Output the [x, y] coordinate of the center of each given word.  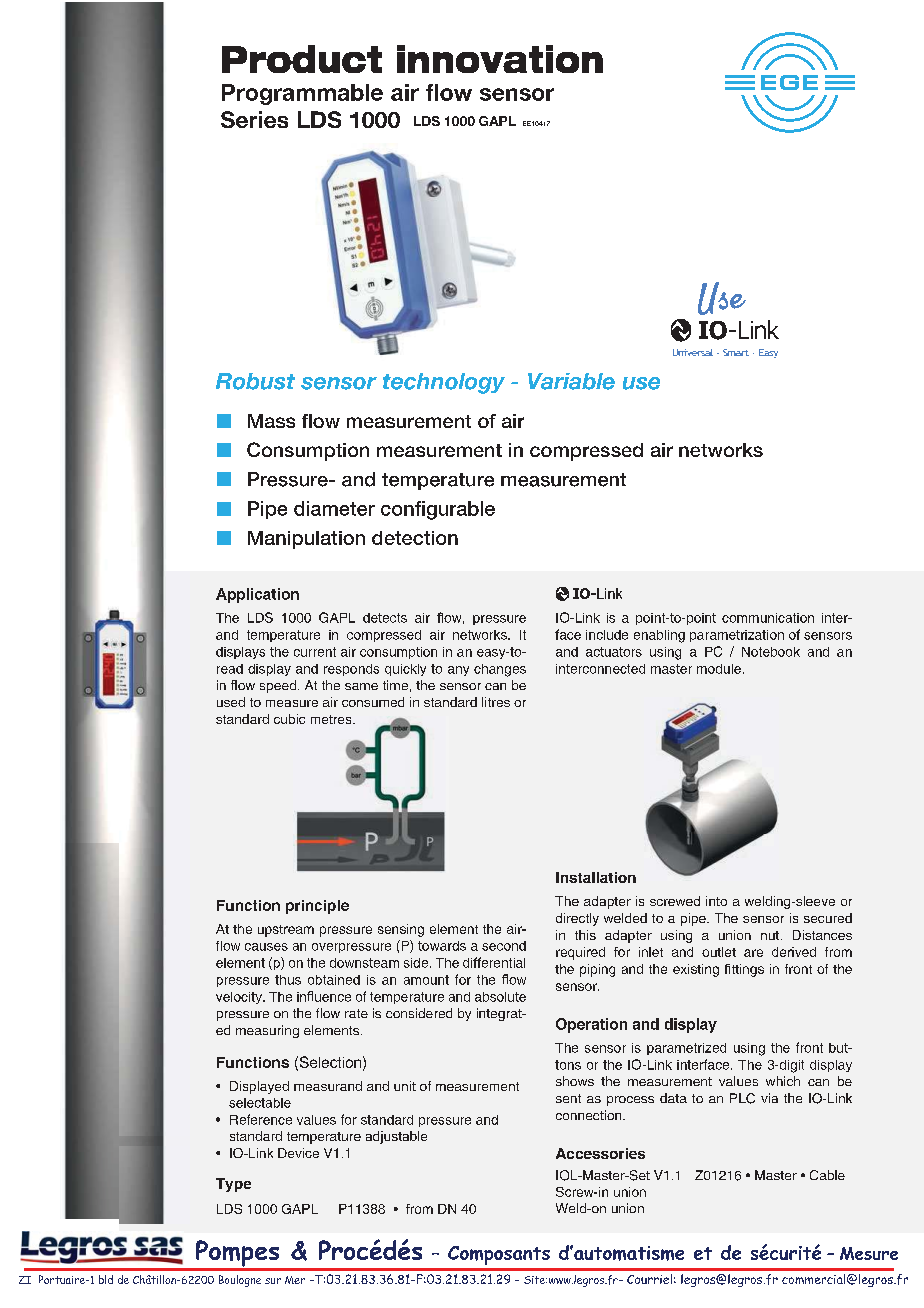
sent [568, 1098]
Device [298, 1153]
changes [500, 670]
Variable [571, 381]
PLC [742, 1098]
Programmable [302, 94]
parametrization [737, 636]
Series [254, 119]
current [315, 652]
